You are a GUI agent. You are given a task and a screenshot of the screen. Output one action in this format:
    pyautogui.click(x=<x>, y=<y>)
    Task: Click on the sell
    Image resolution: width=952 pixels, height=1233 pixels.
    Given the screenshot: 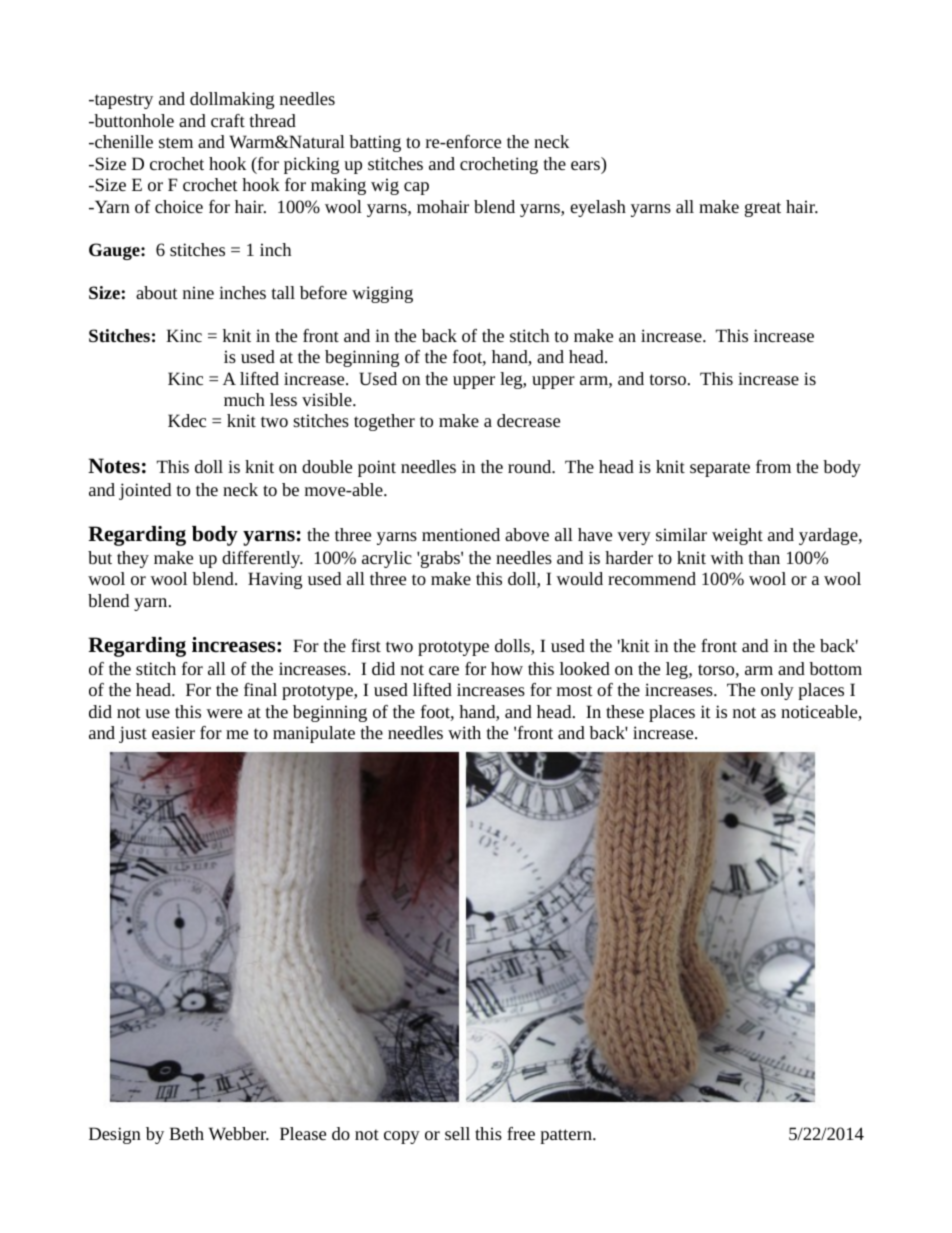 What is the action you would take?
    pyautogui.click(x=457, y=1133)
